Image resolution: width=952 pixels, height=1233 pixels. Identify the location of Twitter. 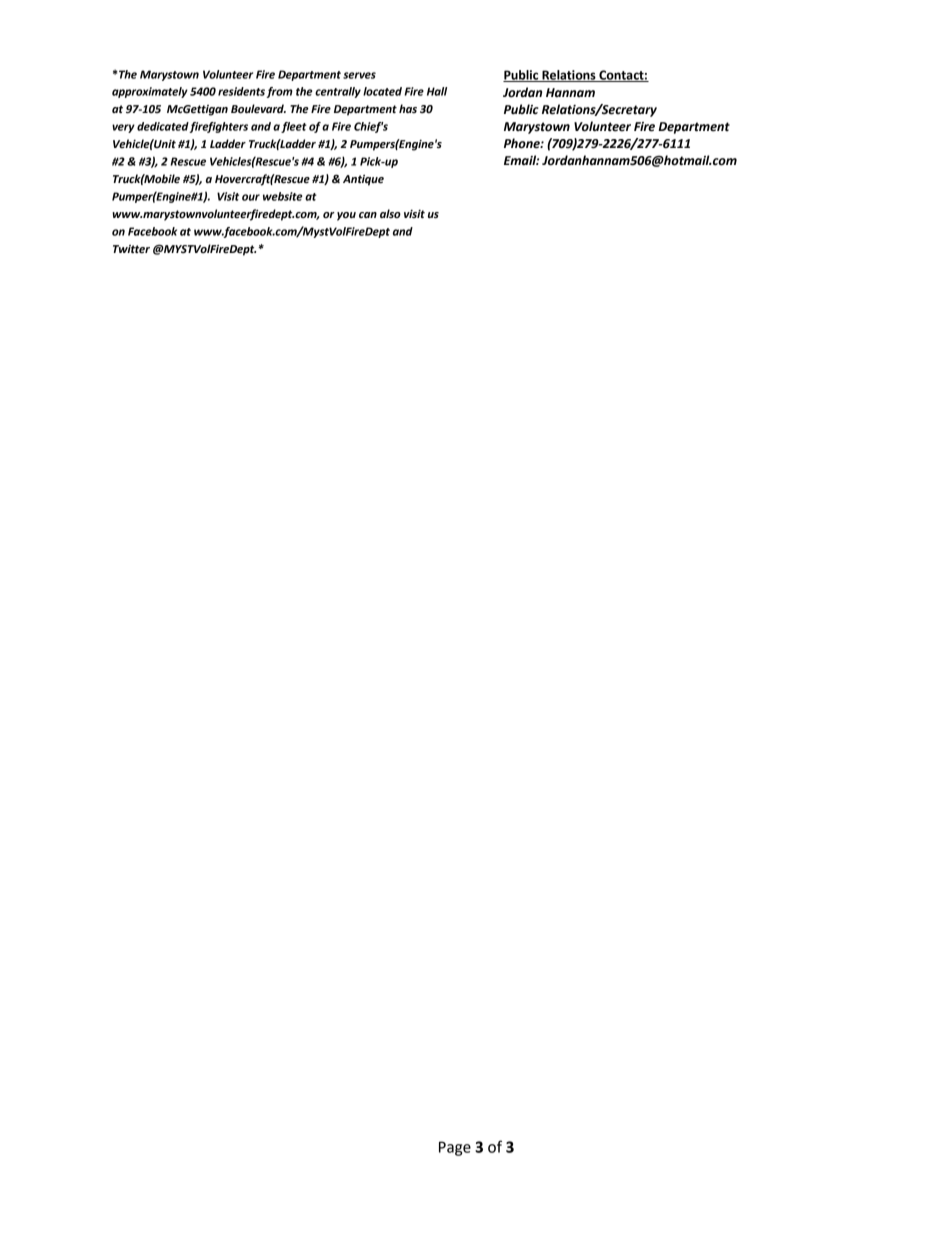
(131, 249).
